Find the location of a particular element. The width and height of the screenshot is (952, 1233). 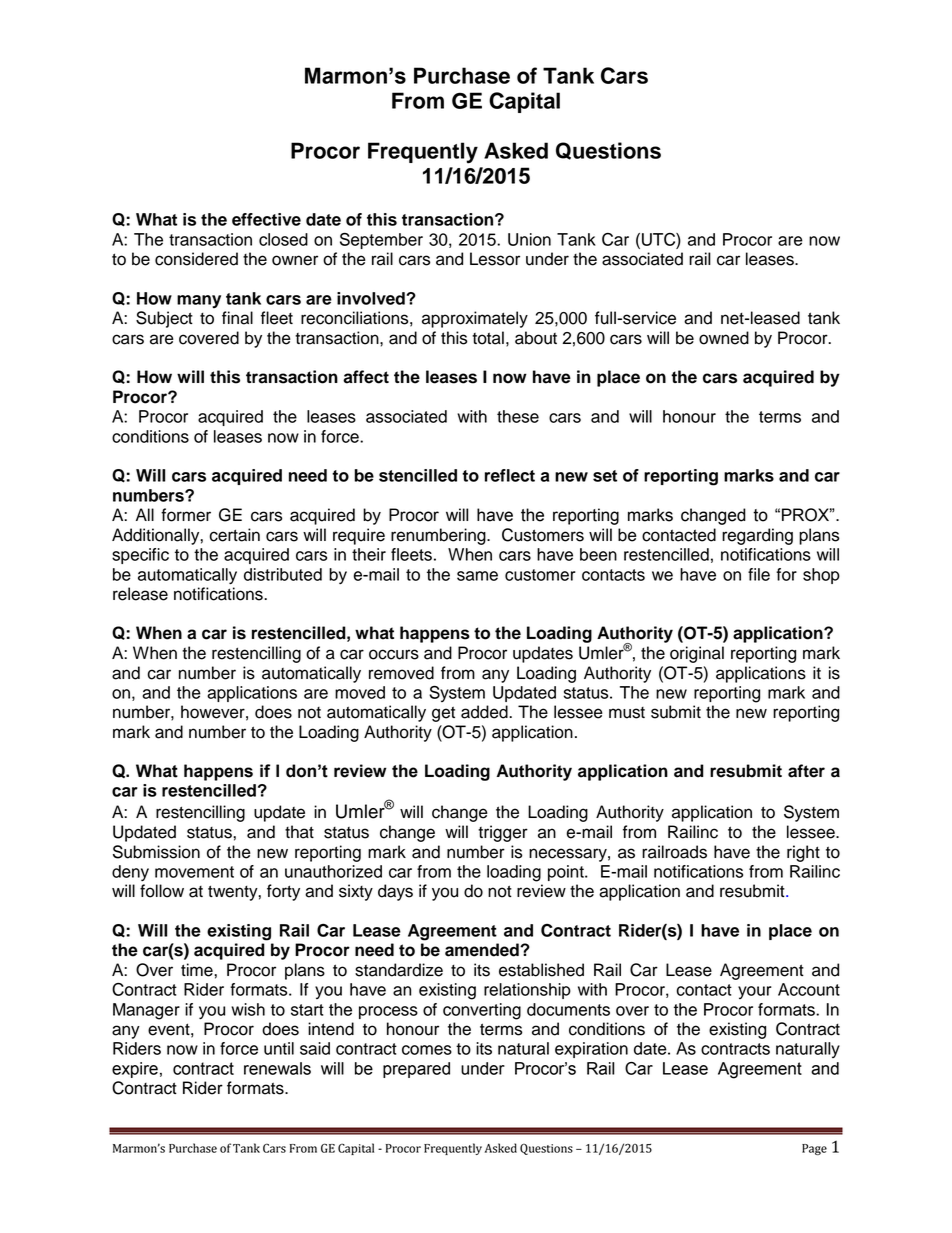

Lessor is located at coordinates (495, 259).
